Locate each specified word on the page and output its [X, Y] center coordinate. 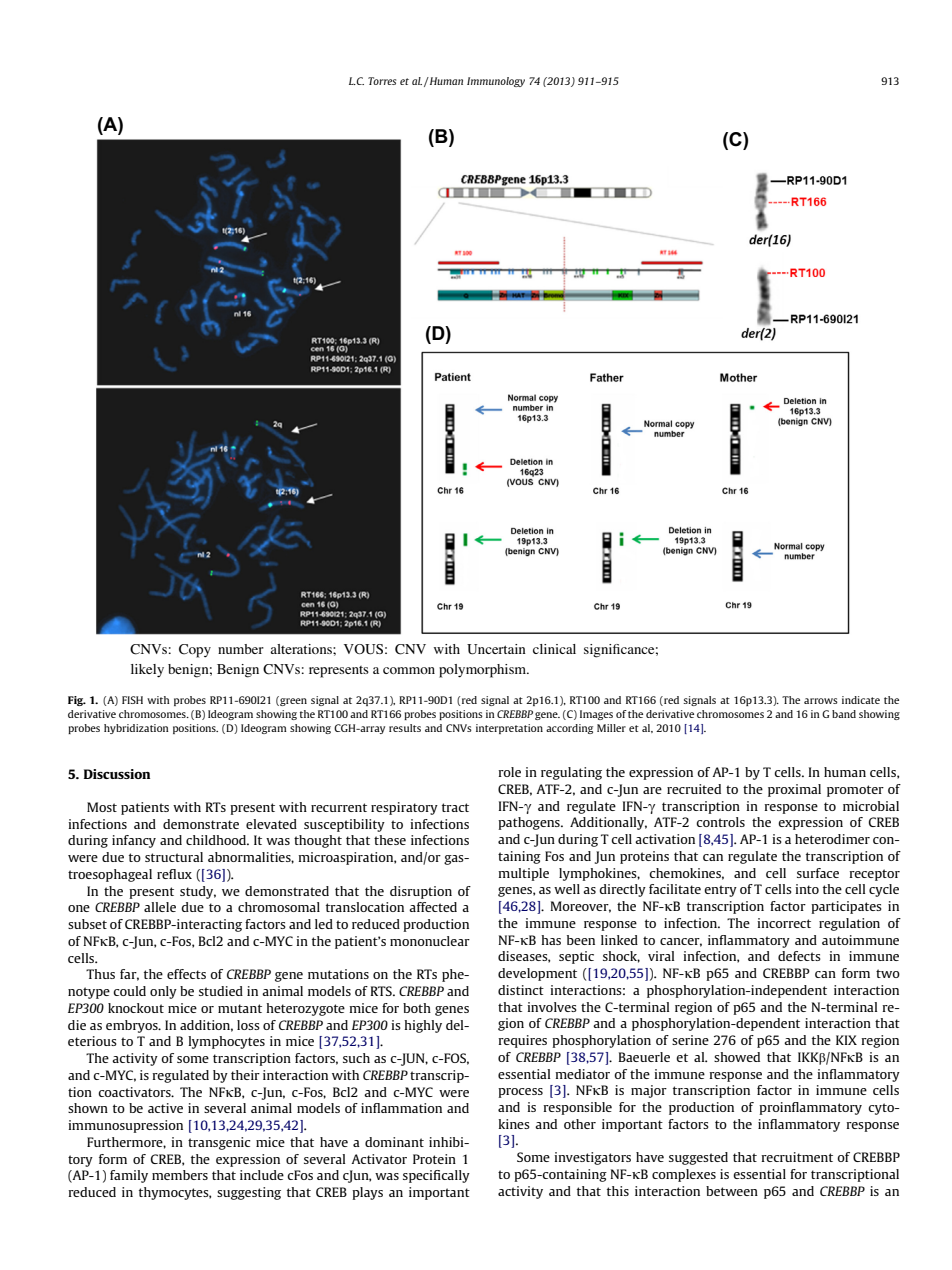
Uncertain [496, 649]
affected [433, 907]
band [844, 714]
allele [160, 907]
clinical [554, 649]
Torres [382, 81]
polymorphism [484, 671]
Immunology [496, 82]
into [807, 889]
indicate [861, 700]
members [180, 1175]
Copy [195, 651]
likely [147, 671]
